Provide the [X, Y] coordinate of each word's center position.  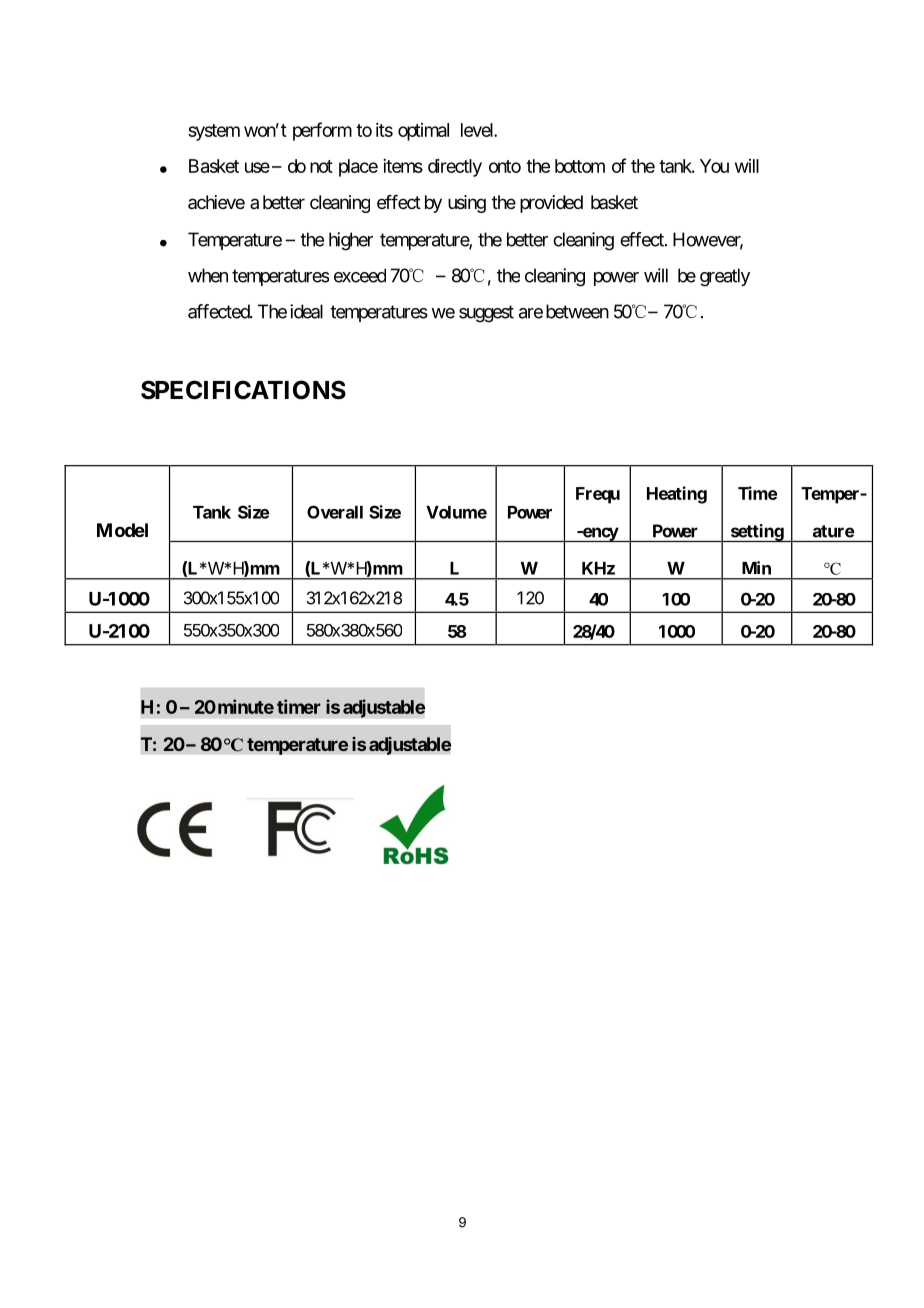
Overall [335, 512]
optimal [423, 132]
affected [219, 311]
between [577, 311]
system [214, 132]
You [714, 166]
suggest [486, 314]
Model [122, 530]
